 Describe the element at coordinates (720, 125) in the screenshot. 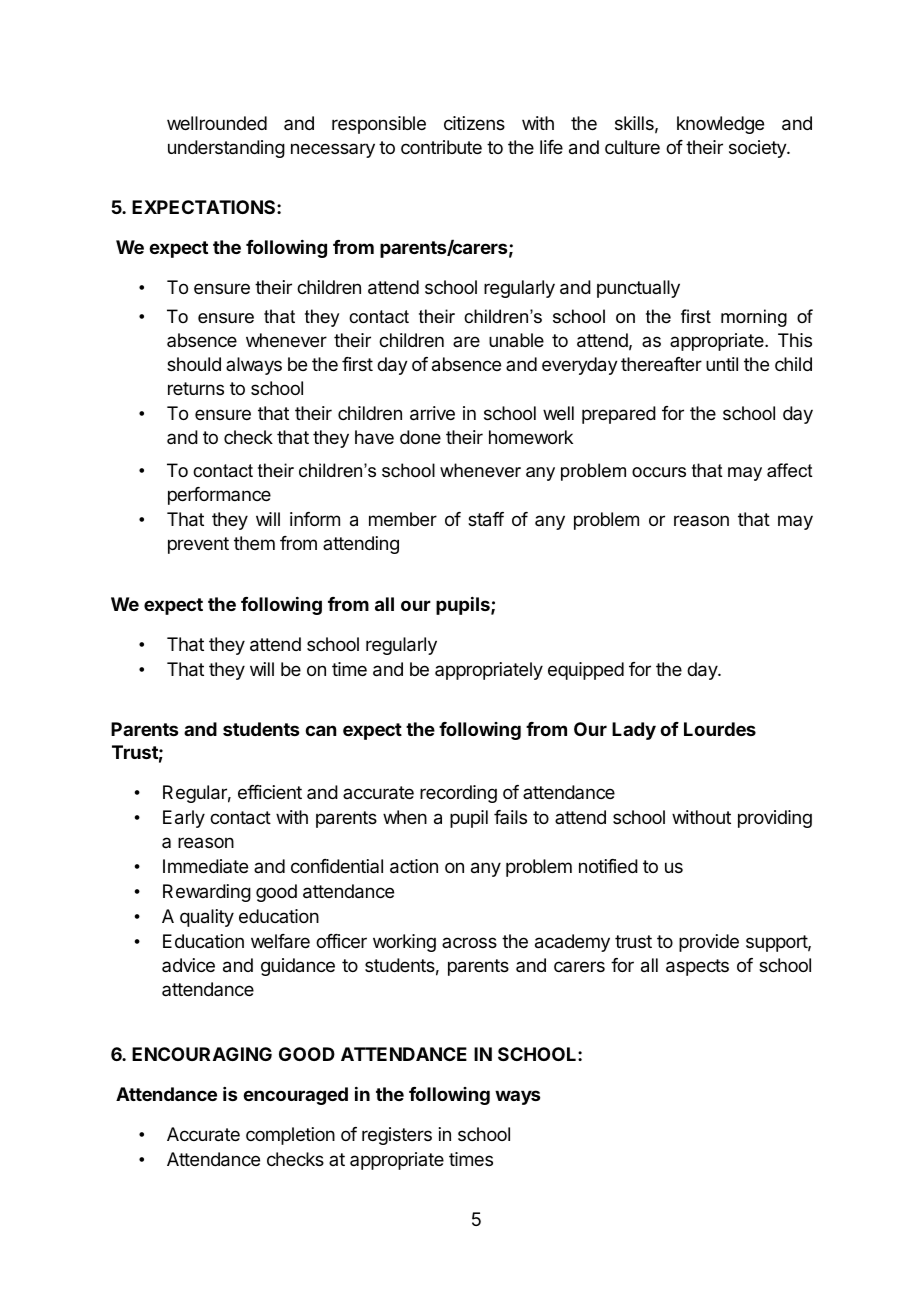

I see `knowledge` at that location.
